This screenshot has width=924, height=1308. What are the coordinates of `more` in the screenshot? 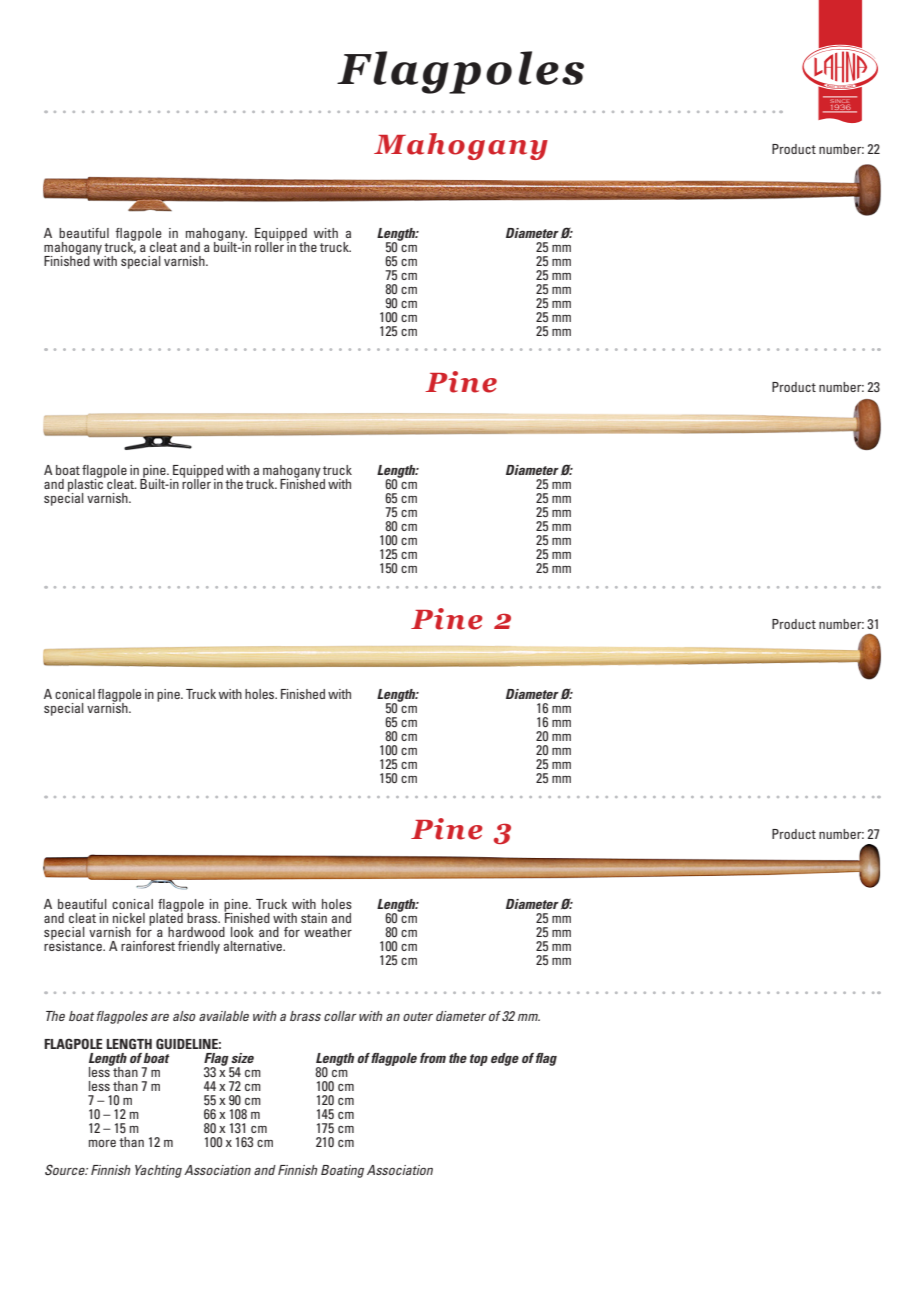 It's located at (102, 1143).
